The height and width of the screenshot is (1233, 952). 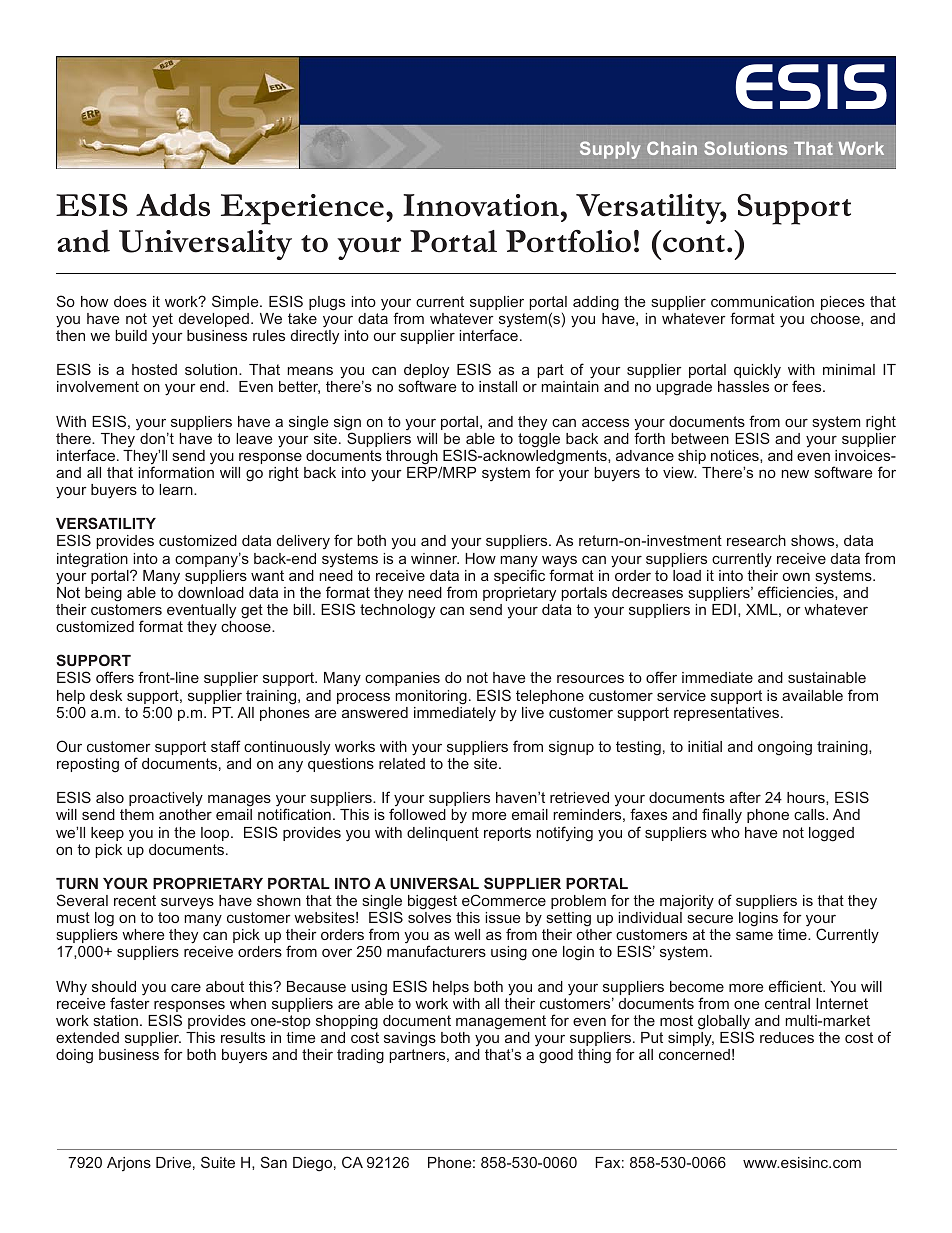 I want to click on concerned, so click(x=694, y=1054).
